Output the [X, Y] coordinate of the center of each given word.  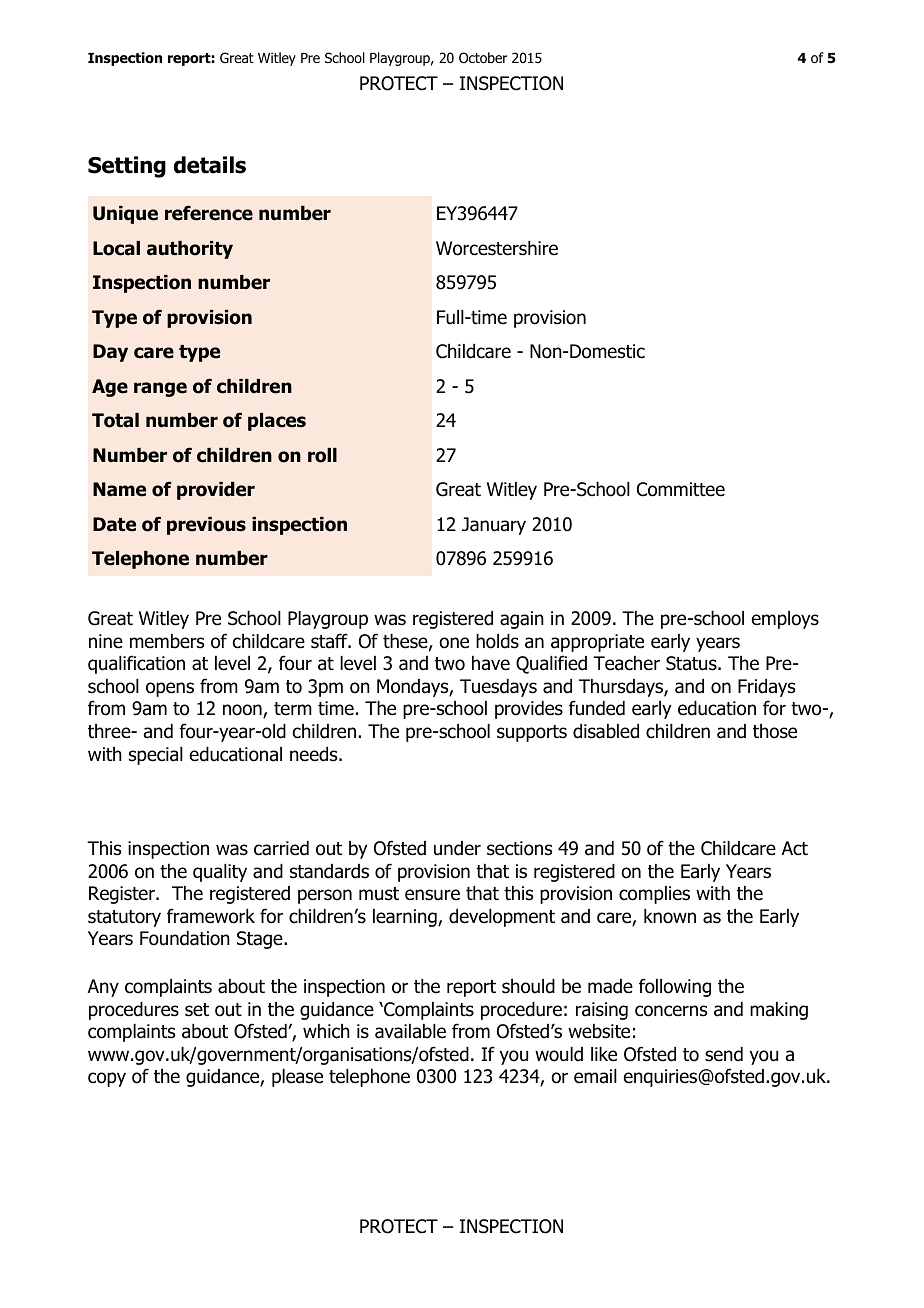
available [410, 1031]
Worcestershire [497, 248]
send [724, 1054]
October [483, 58]
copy [107, 1079]
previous [206, 526]
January [494, 526]
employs [785, 620]
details [210, 165]
